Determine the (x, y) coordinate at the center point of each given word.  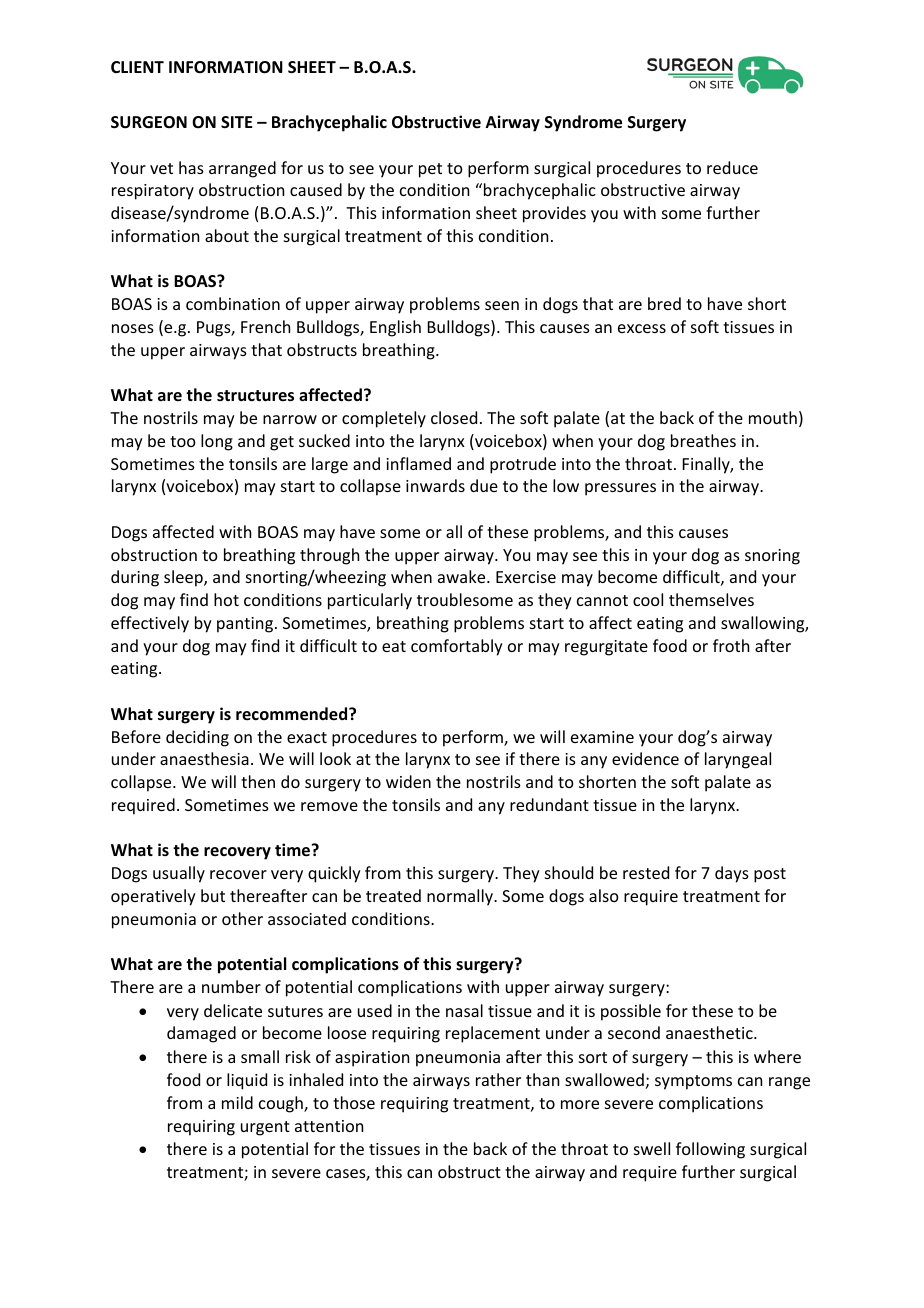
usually (179, 874)
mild (237, 1102)
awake (463, 576)
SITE (236, 122)
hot (226, 599)
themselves (711, 599)
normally (461, 897)
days (732, 874)
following (710, 1150)
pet (430, 170)
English (395, 328)
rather (498, 1079)
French (265, 326)
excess (642, 328)
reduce (732, 167)
